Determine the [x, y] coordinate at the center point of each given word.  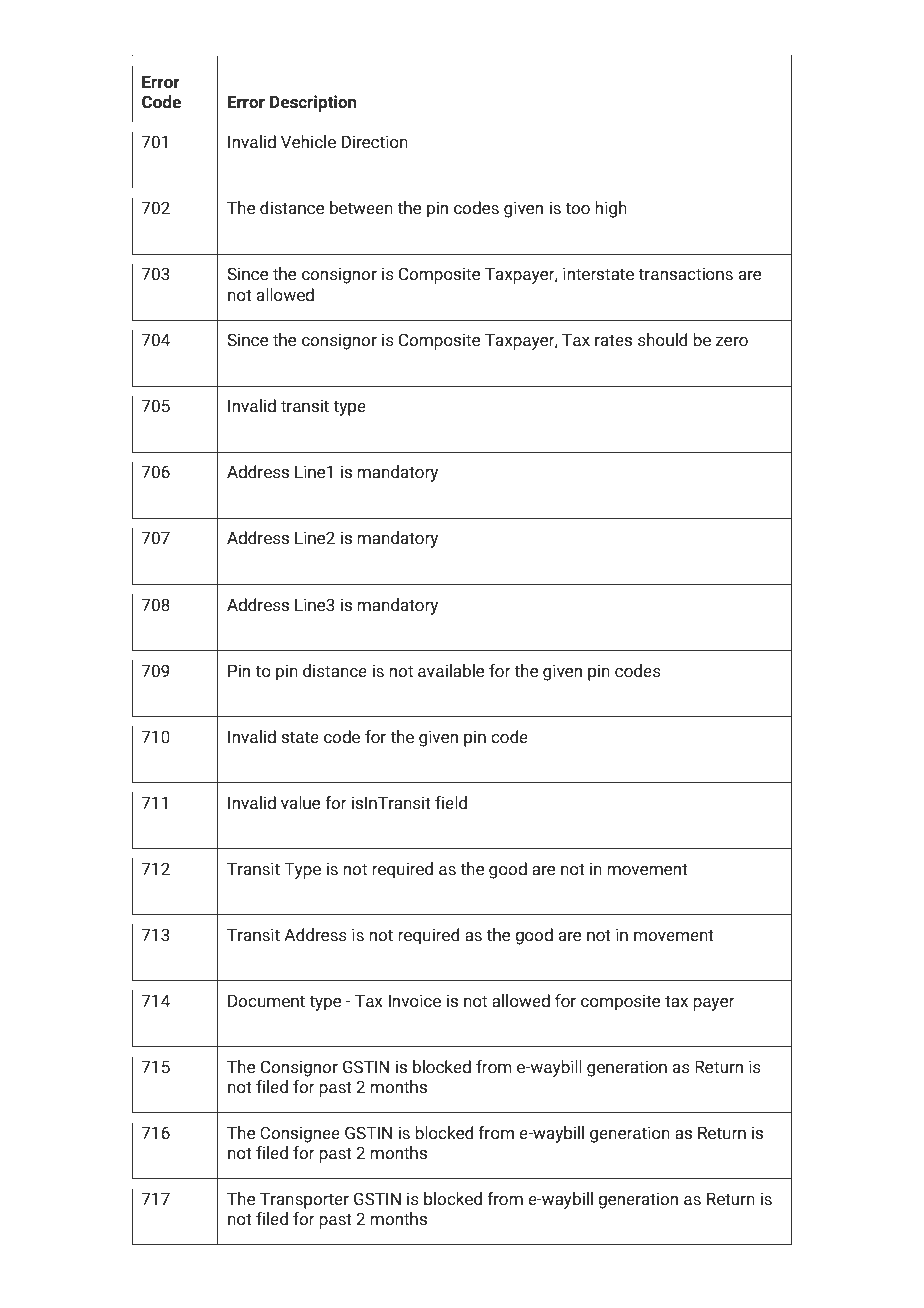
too [577, 208]
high [611, 209]
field [451, 803]
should [663, 340]
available [451, 671]
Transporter [304, 1200]
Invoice [414, 1001]
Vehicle [308, 142]
